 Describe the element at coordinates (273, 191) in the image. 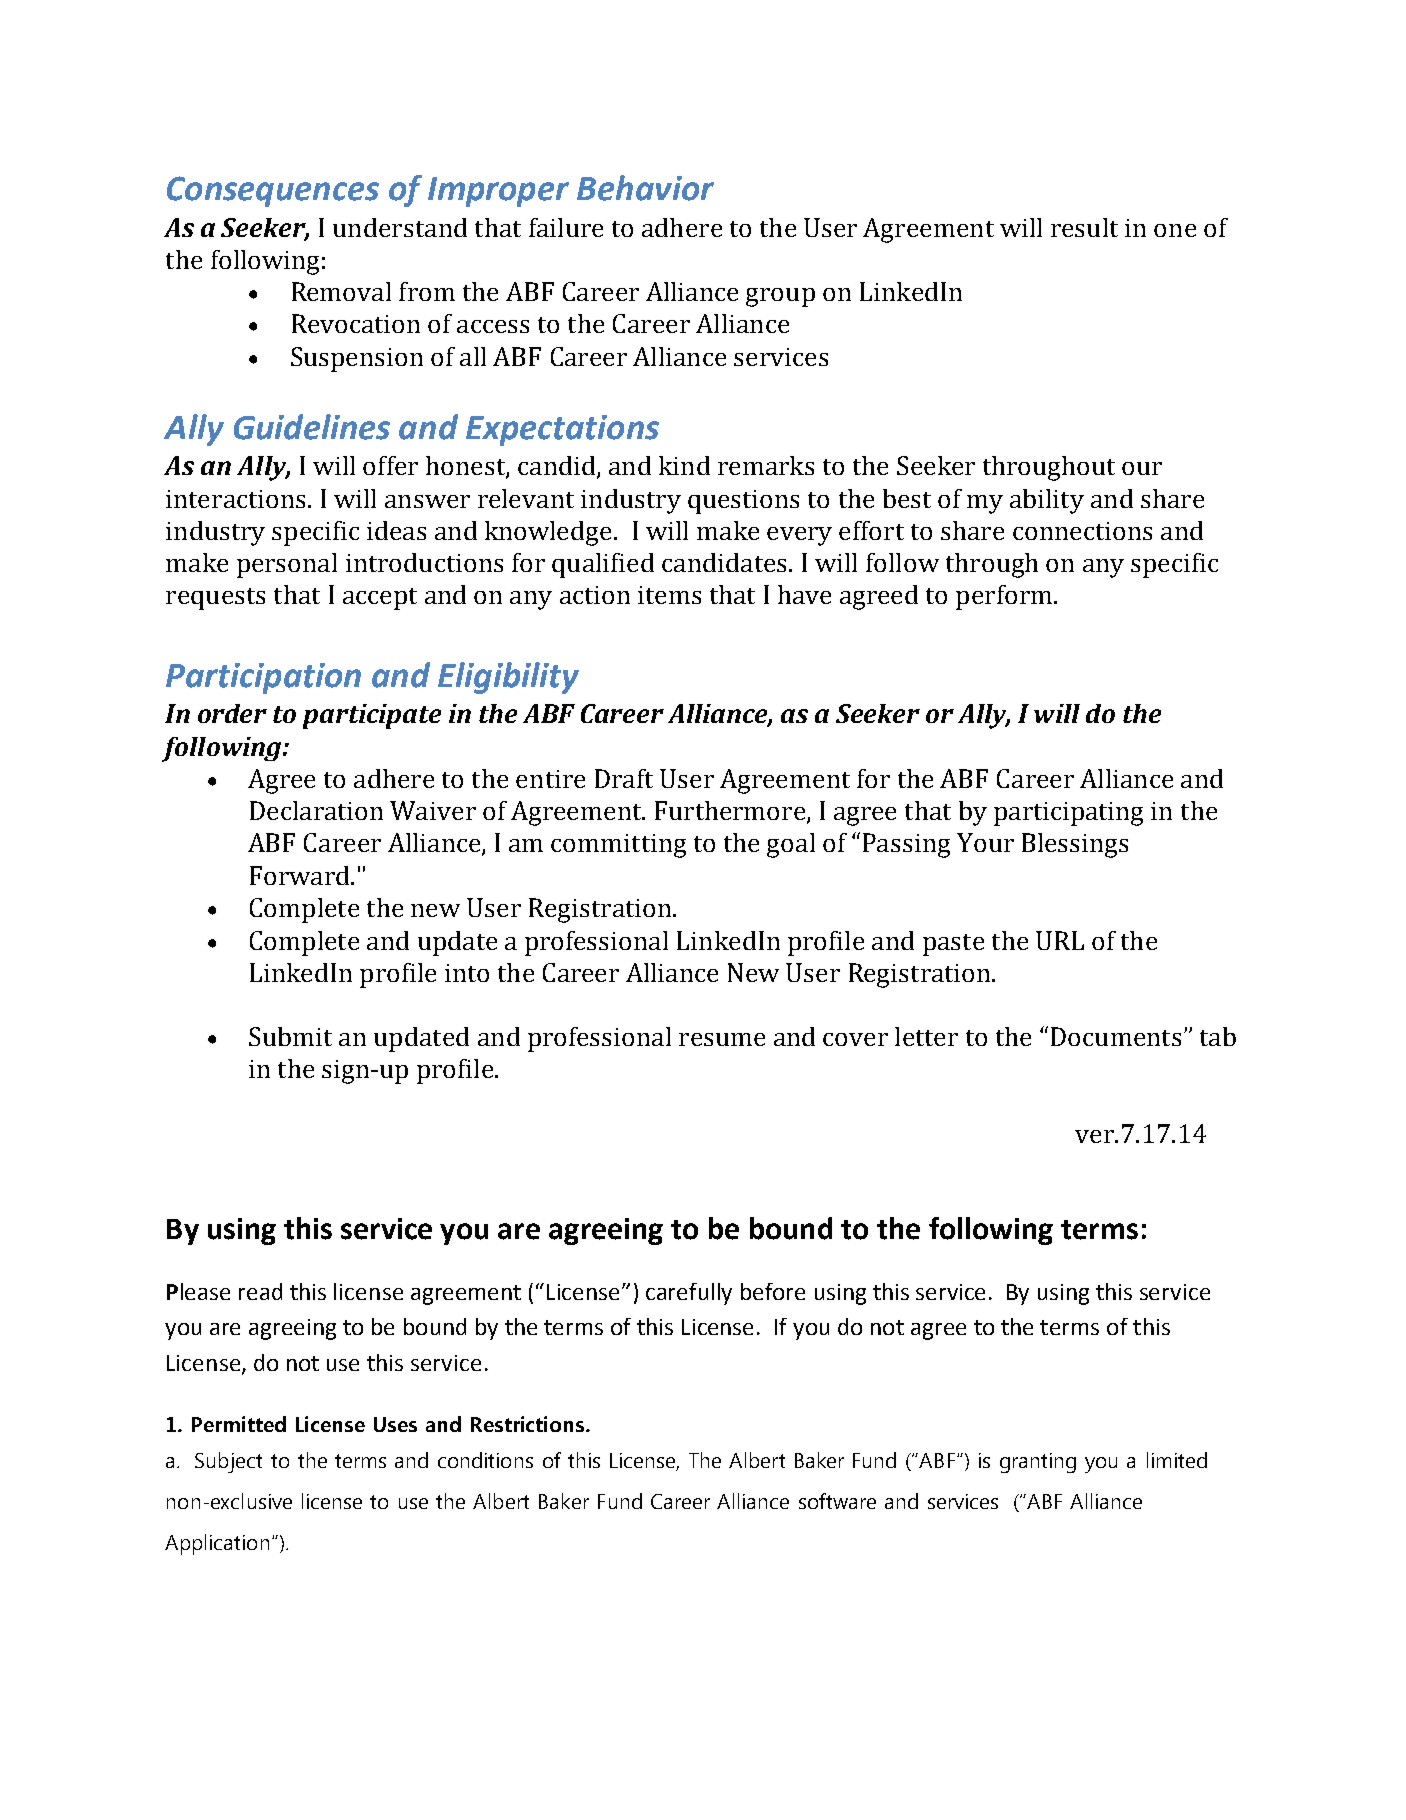

I see `Consequences` at that location.
